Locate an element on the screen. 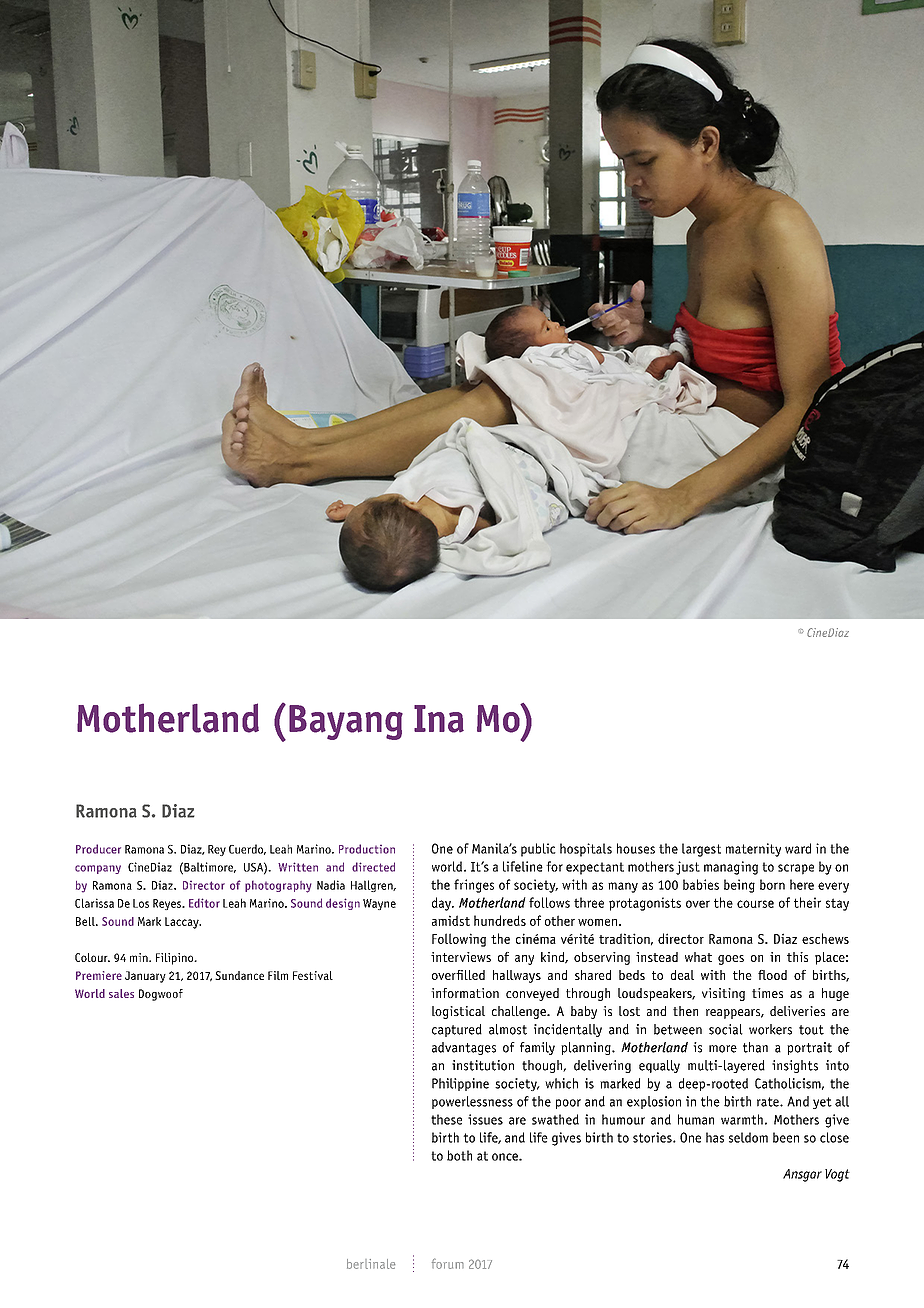  these is located at coordinates (446, 1119).
